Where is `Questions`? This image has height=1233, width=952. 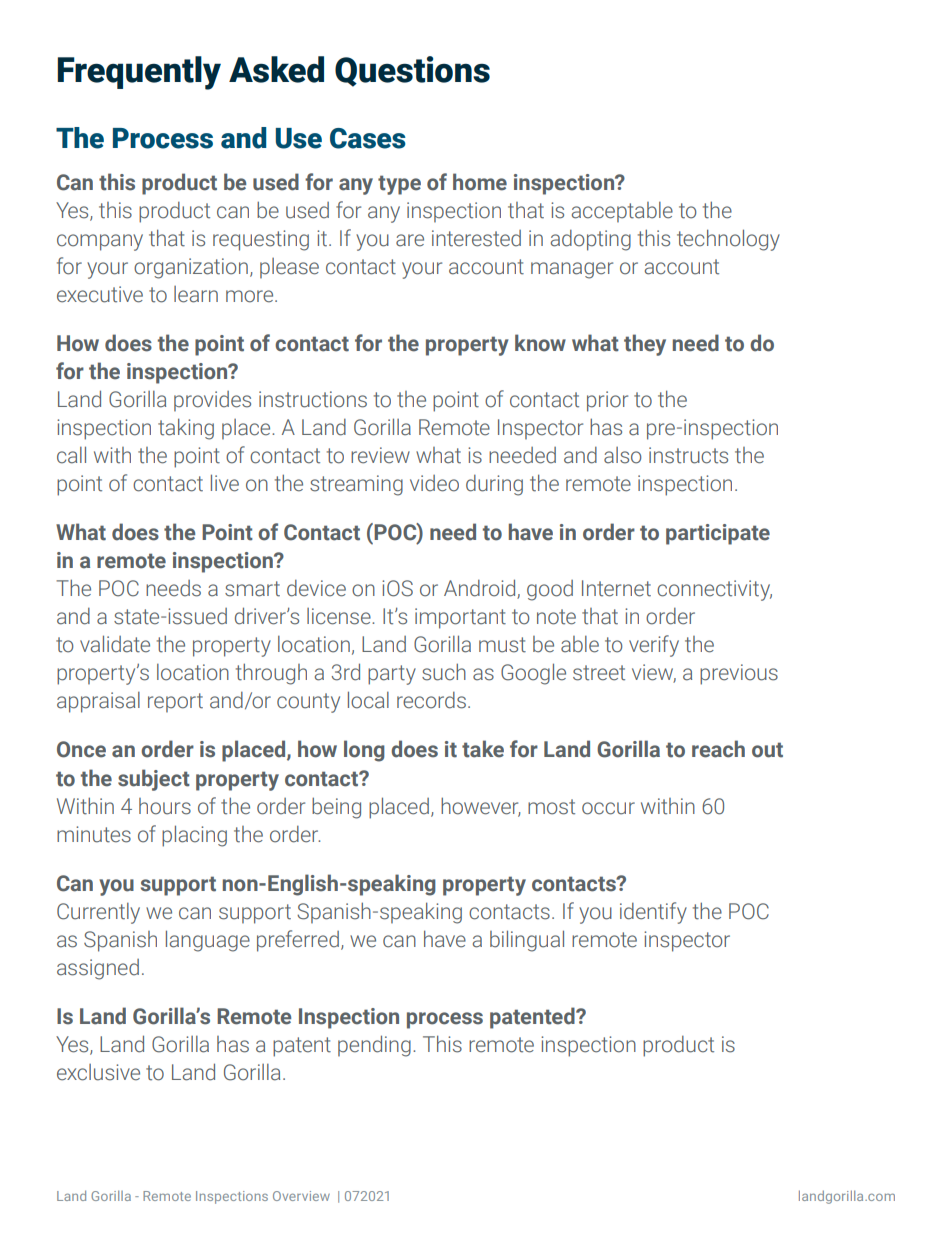
Questions is located at coordinates (412, 71).
